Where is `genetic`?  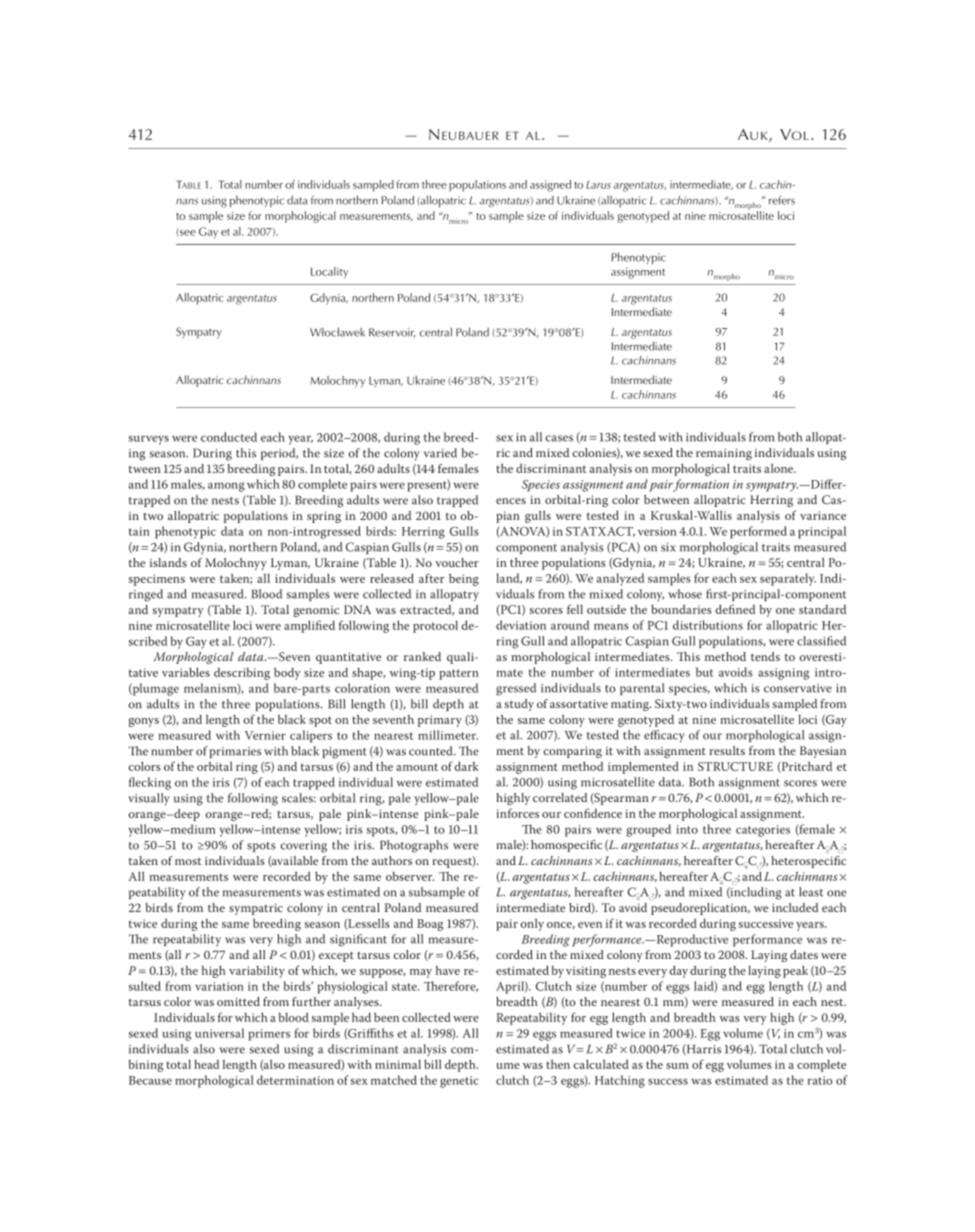 genetic is located at coordinates (459, 1082).
